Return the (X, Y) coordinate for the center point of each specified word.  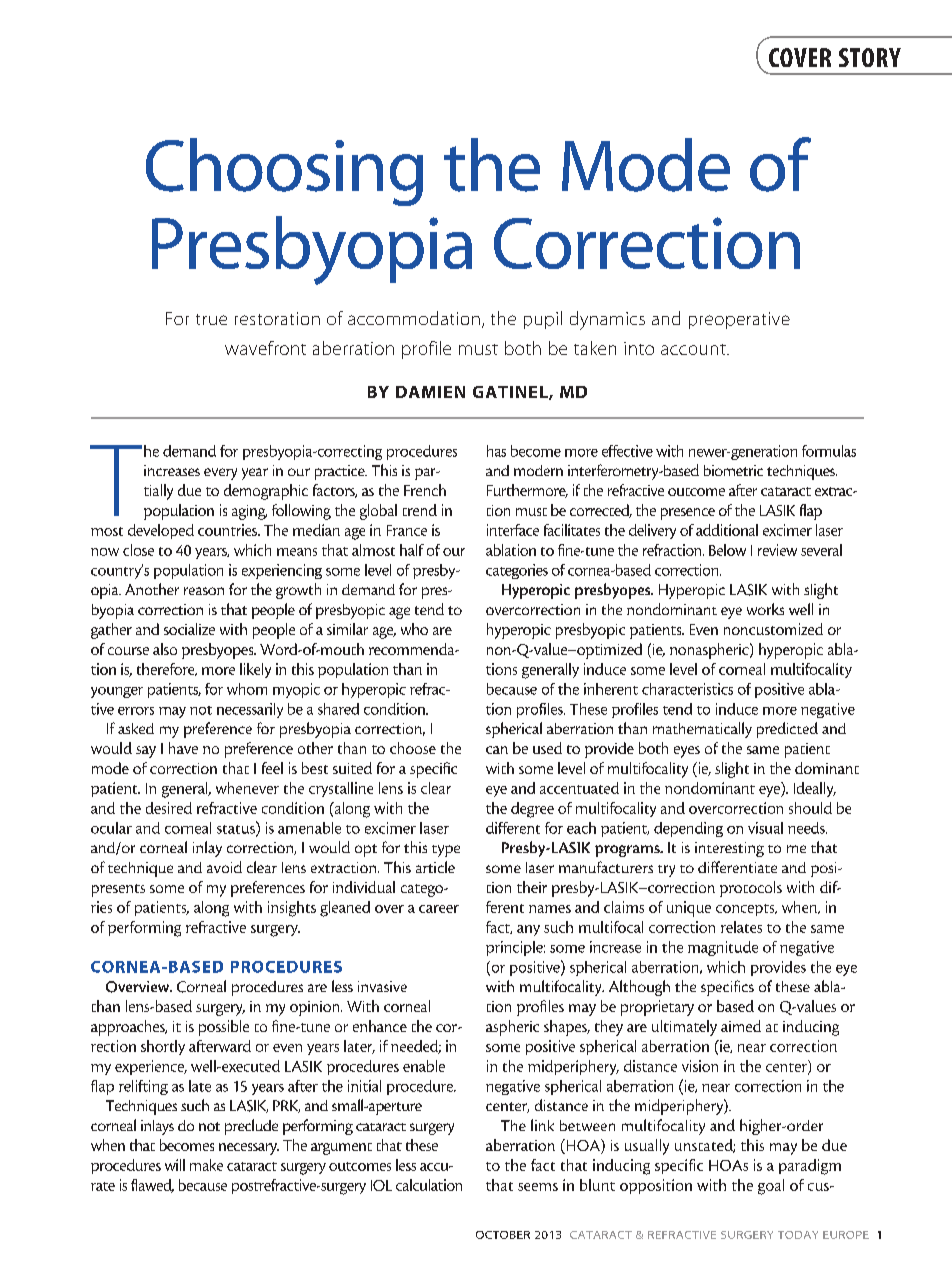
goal (771, 1187)
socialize (189, 629)
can (497, 750)
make (206, 1165)
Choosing (284, 172)
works (765, 609)
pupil (543, 320)
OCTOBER (503, 1235)
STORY (870, 57)
